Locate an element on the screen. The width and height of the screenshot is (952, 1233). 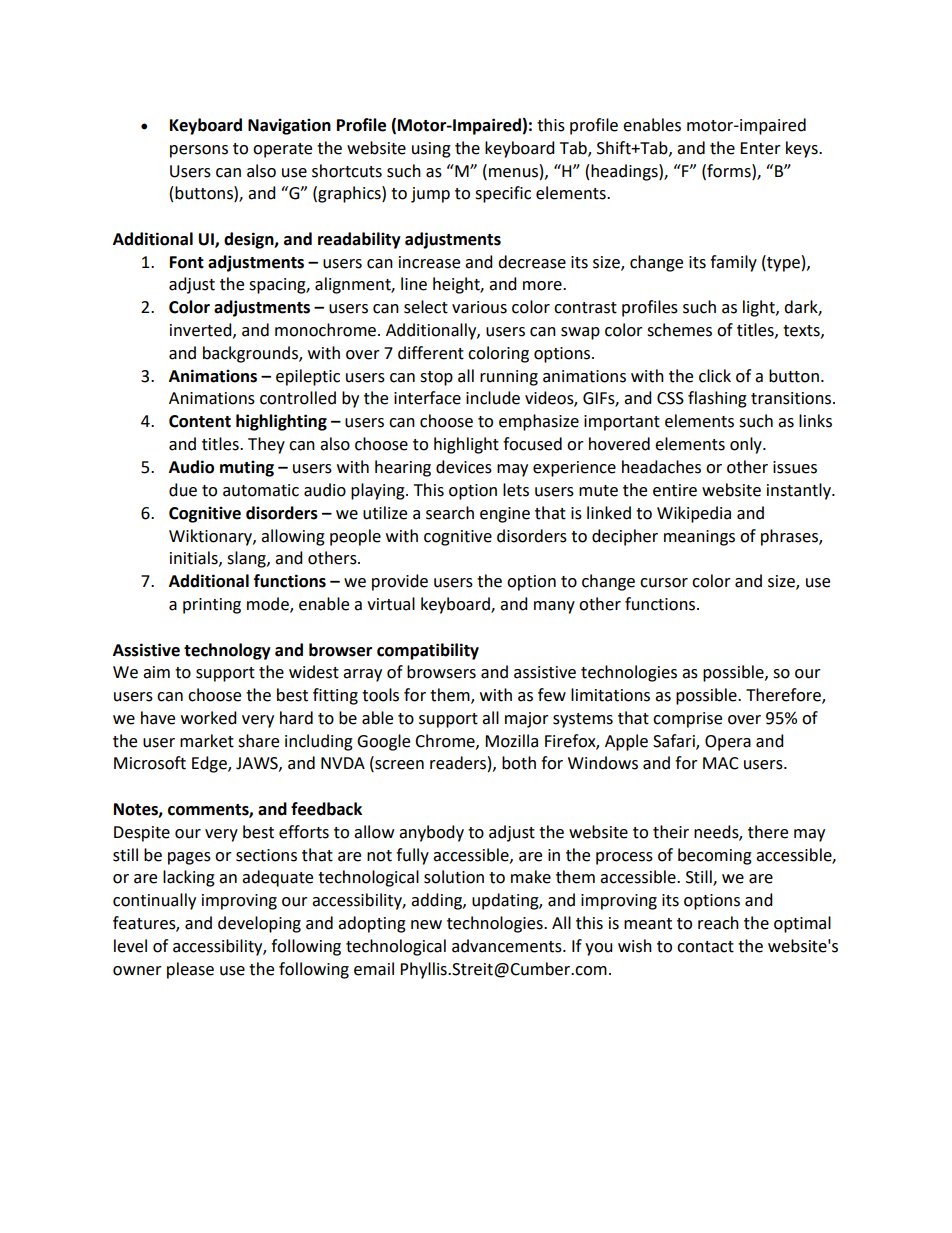
advancements is located at coordinates (508, 946).
